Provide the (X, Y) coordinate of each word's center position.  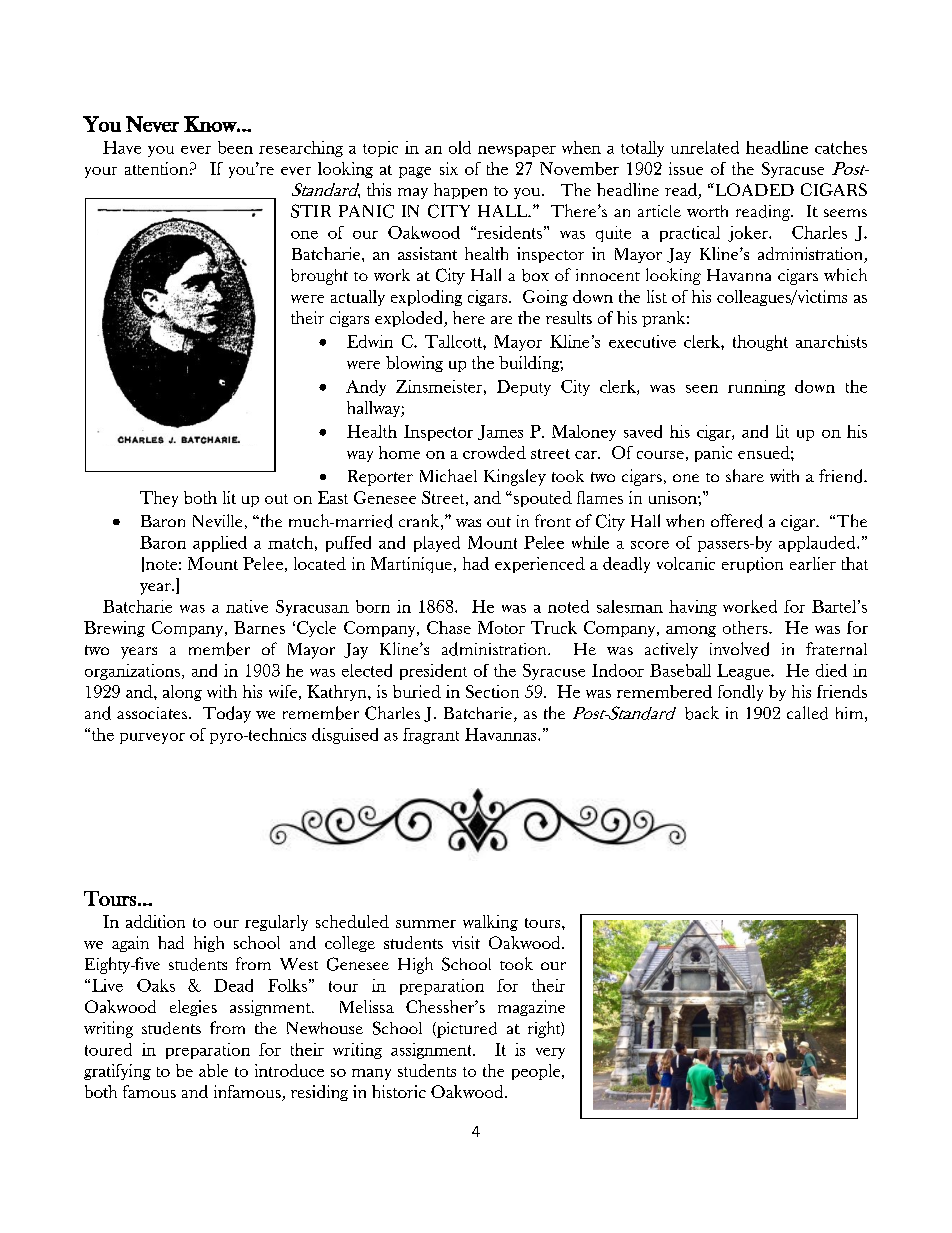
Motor (501, 627)
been (235, 147)
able (213, 1070)
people (537, 1072)
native (247, 606)
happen (460, 191)
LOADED (753, 189)
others (746, 627)
